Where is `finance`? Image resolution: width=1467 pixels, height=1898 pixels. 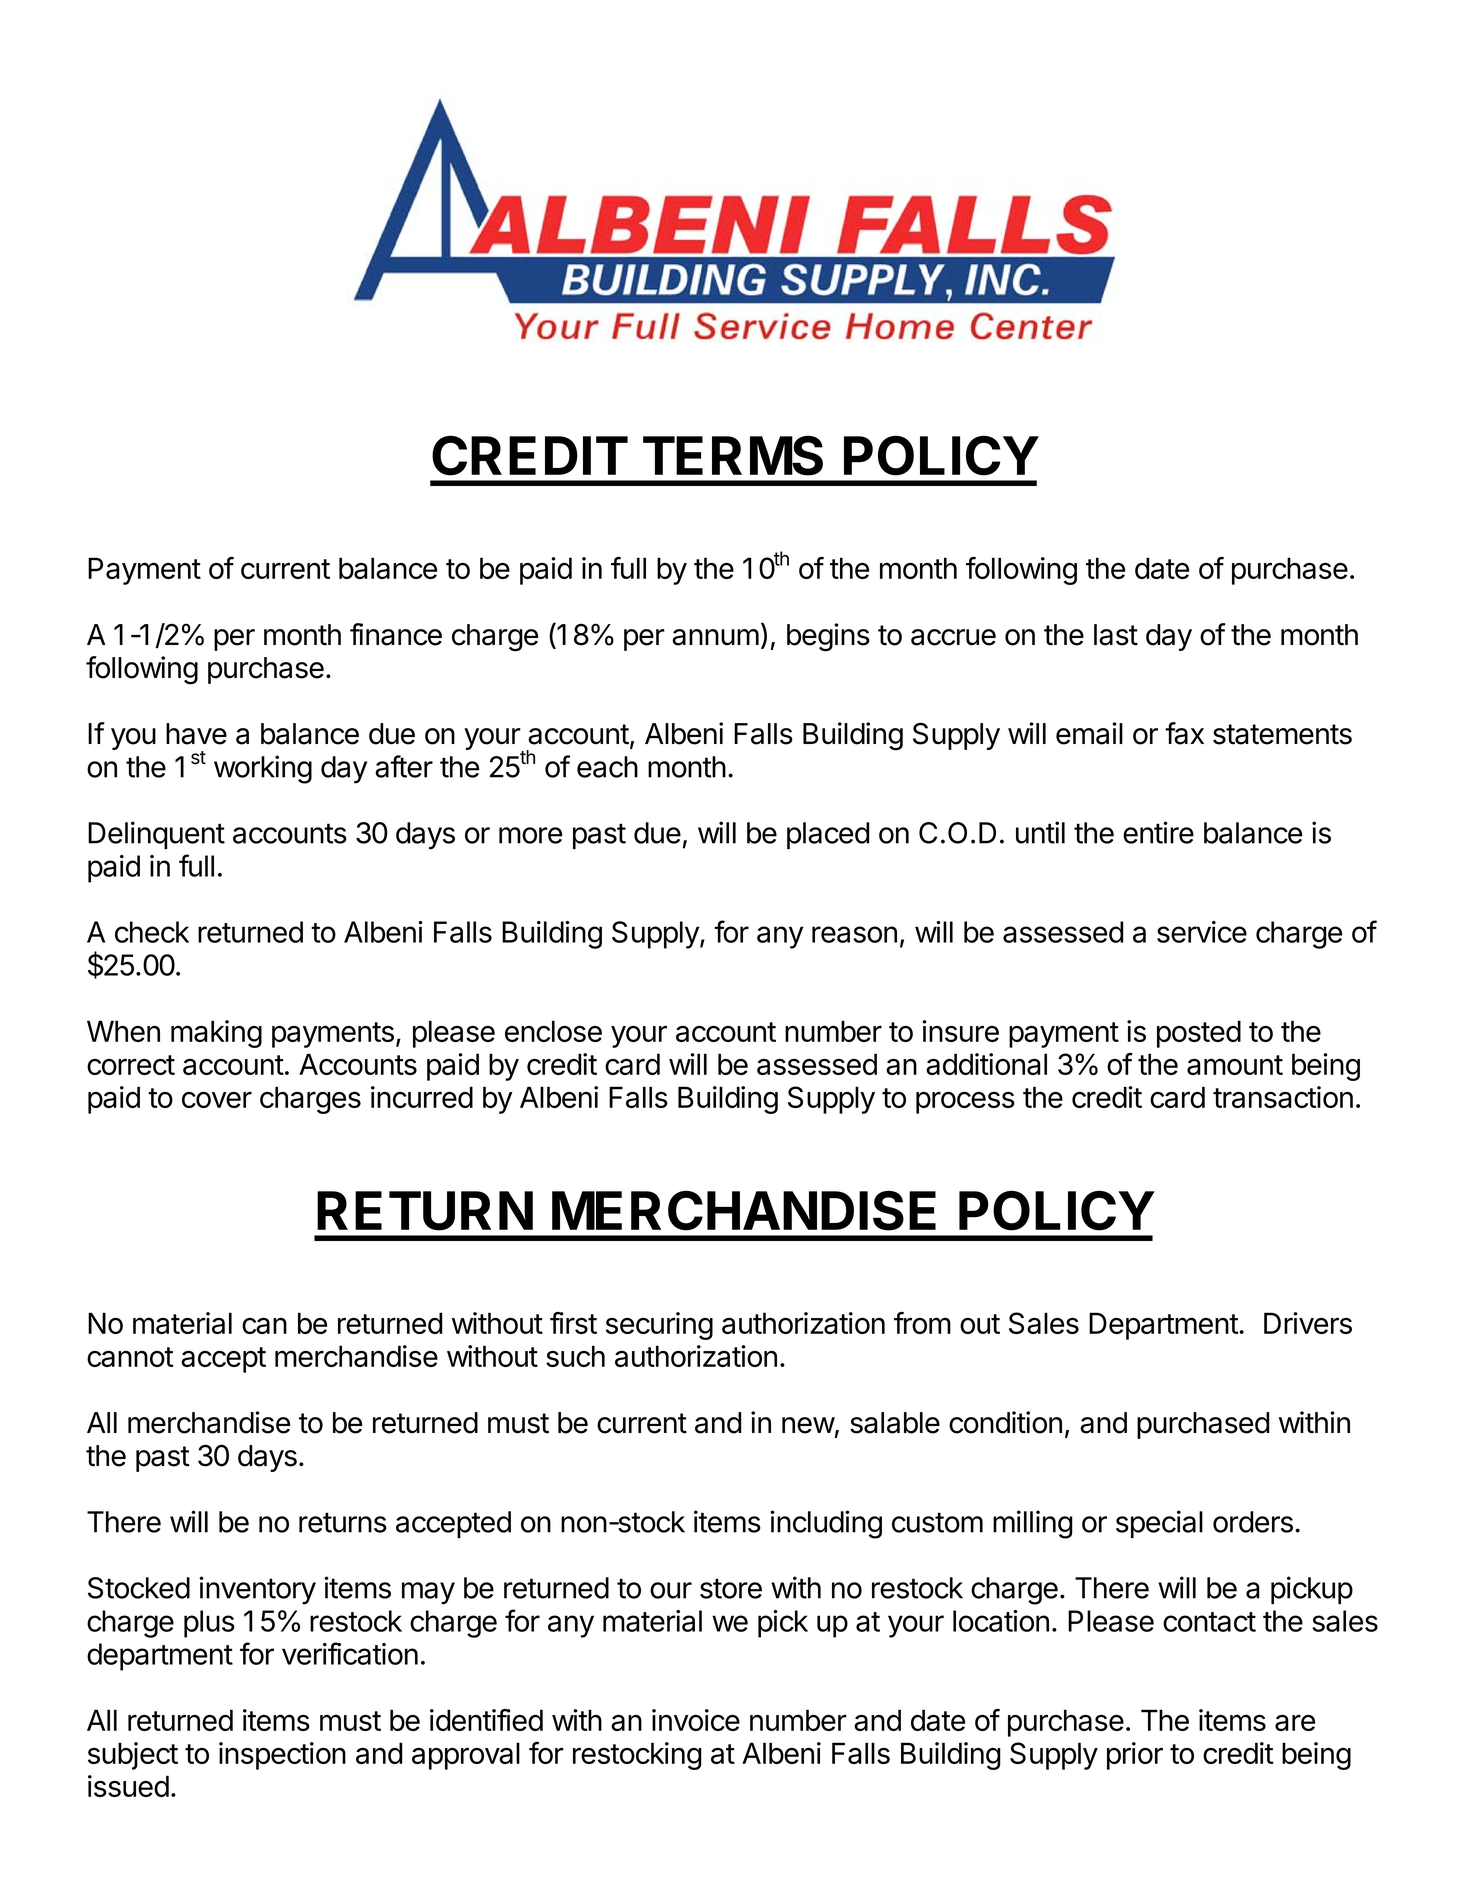
finance is located at coordinates (396, 634).
